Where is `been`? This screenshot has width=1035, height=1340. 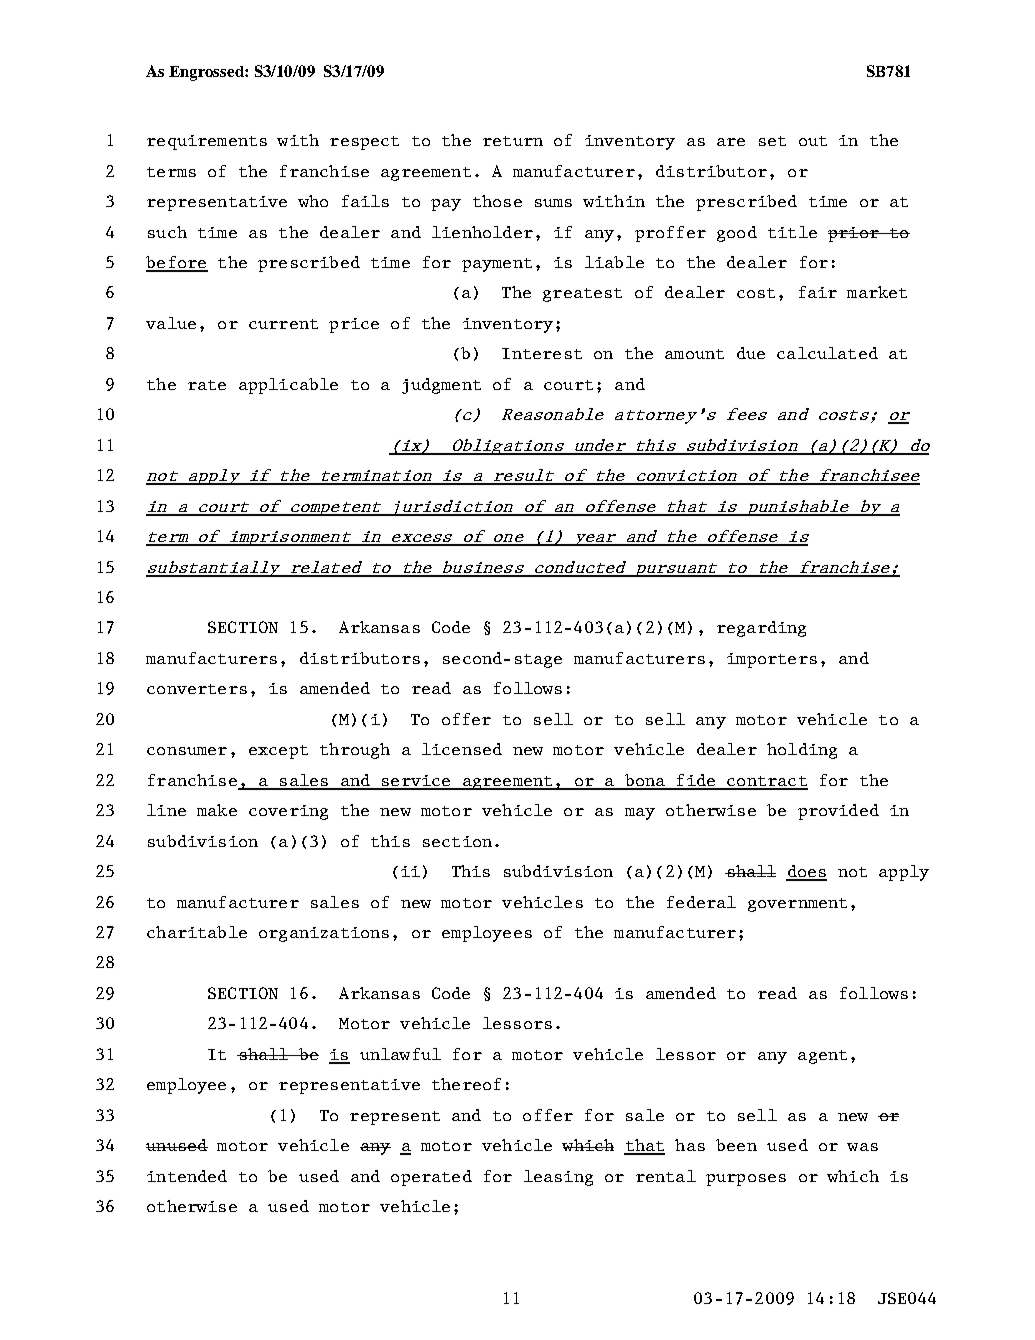
been is located at coordinates (736, 1145).
